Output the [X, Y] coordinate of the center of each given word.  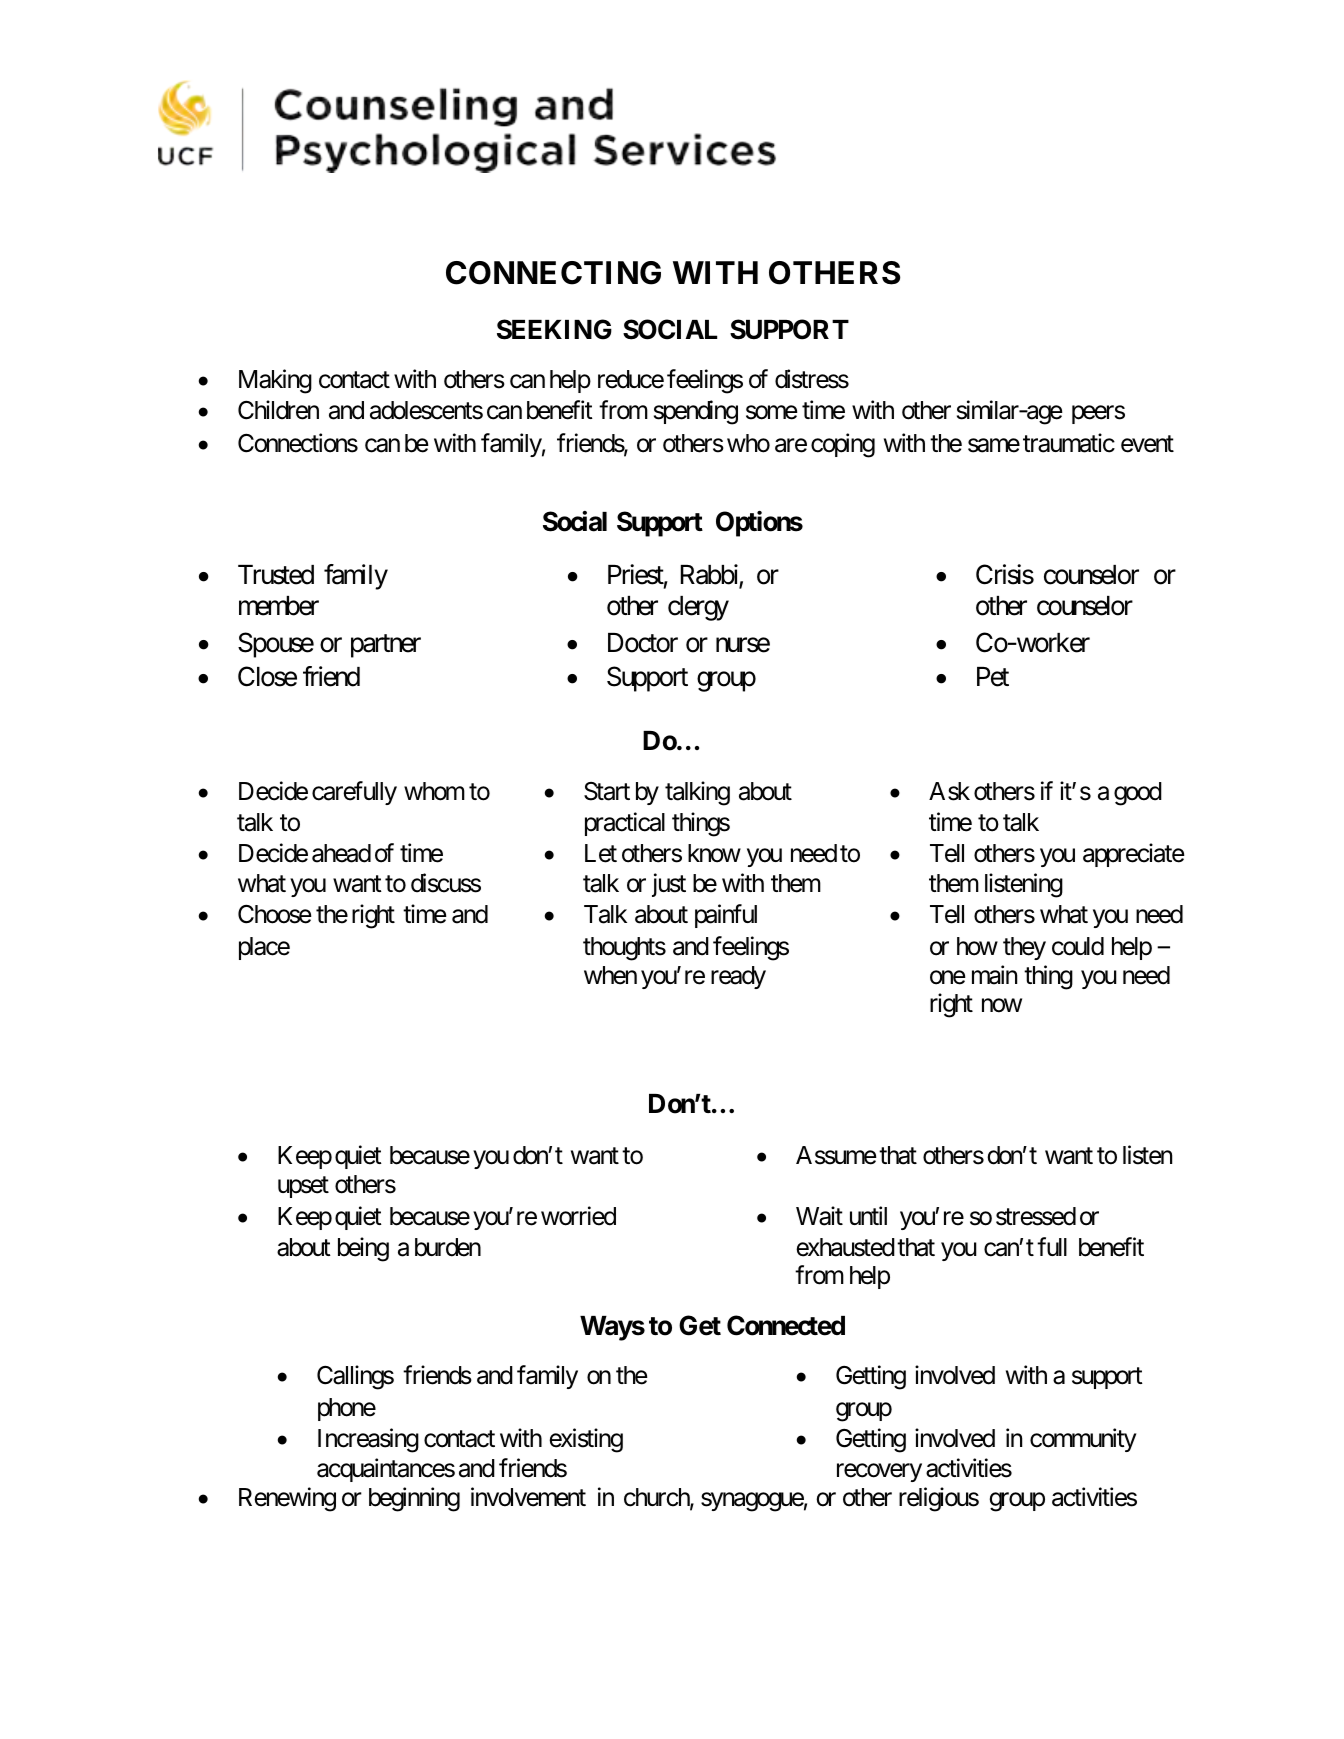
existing [586, 1440]
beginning [414, 1499]
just [669, 885]
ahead [341, 853]
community [1083, 1440]
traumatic [1069, 443]
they [1024, 948]
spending [696, 413]
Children [278, 410]
